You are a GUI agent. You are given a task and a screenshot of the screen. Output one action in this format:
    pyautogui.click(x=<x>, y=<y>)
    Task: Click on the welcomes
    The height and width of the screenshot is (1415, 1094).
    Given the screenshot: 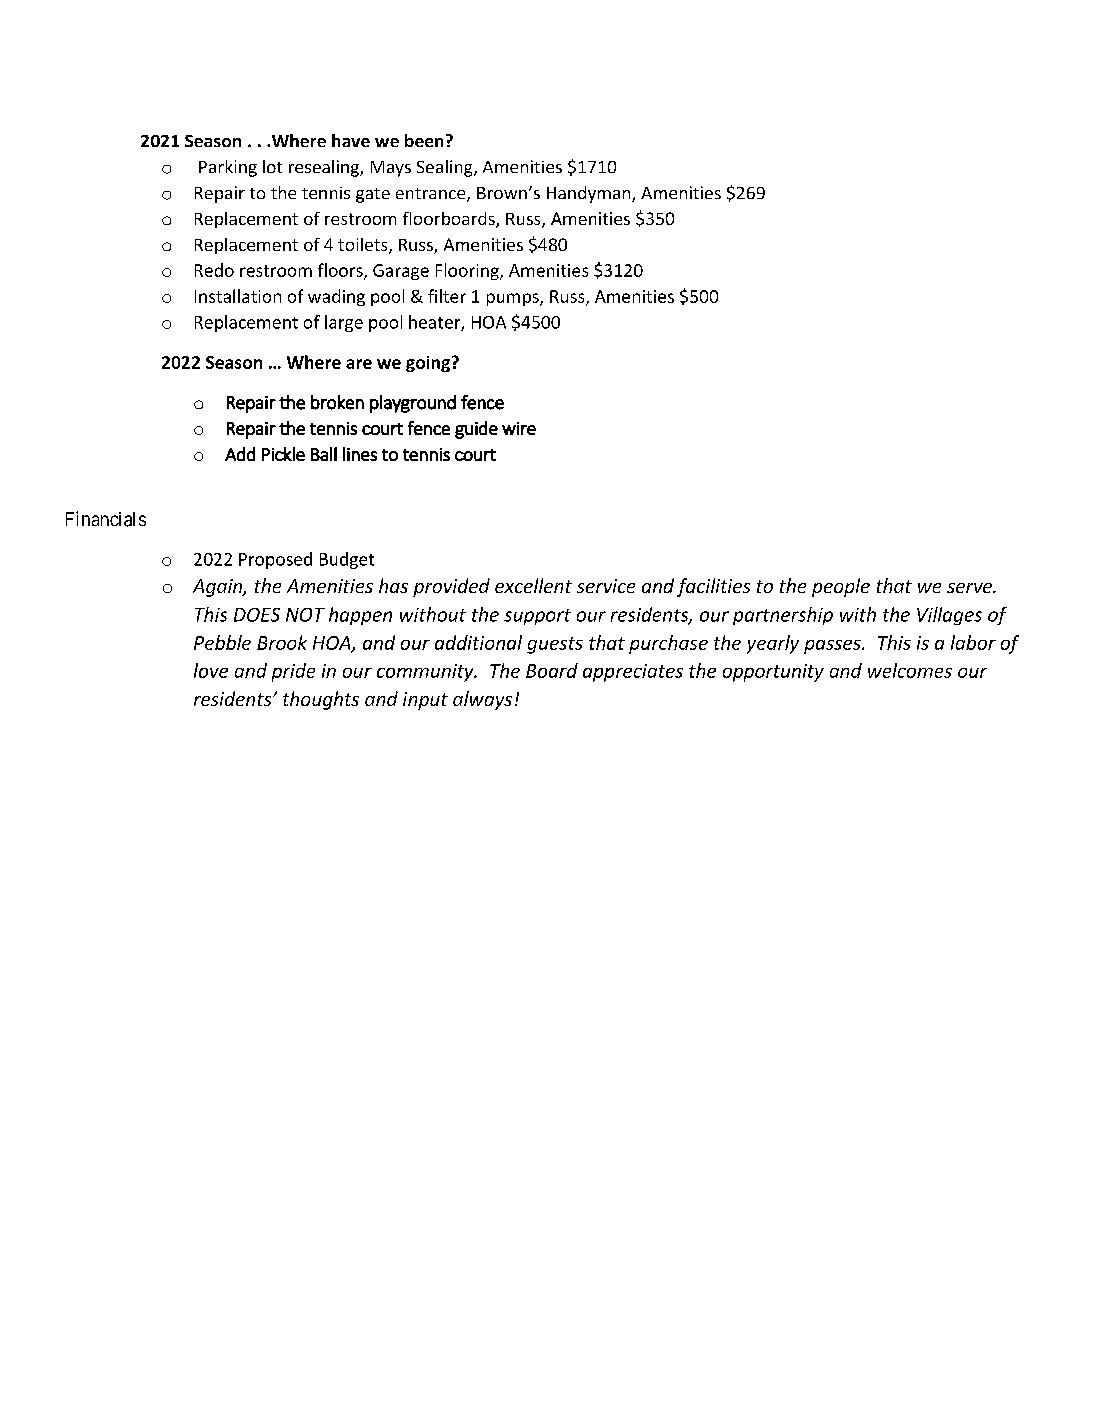 What is the action you would take?
    pyautogui.click(x=910, y=670)
